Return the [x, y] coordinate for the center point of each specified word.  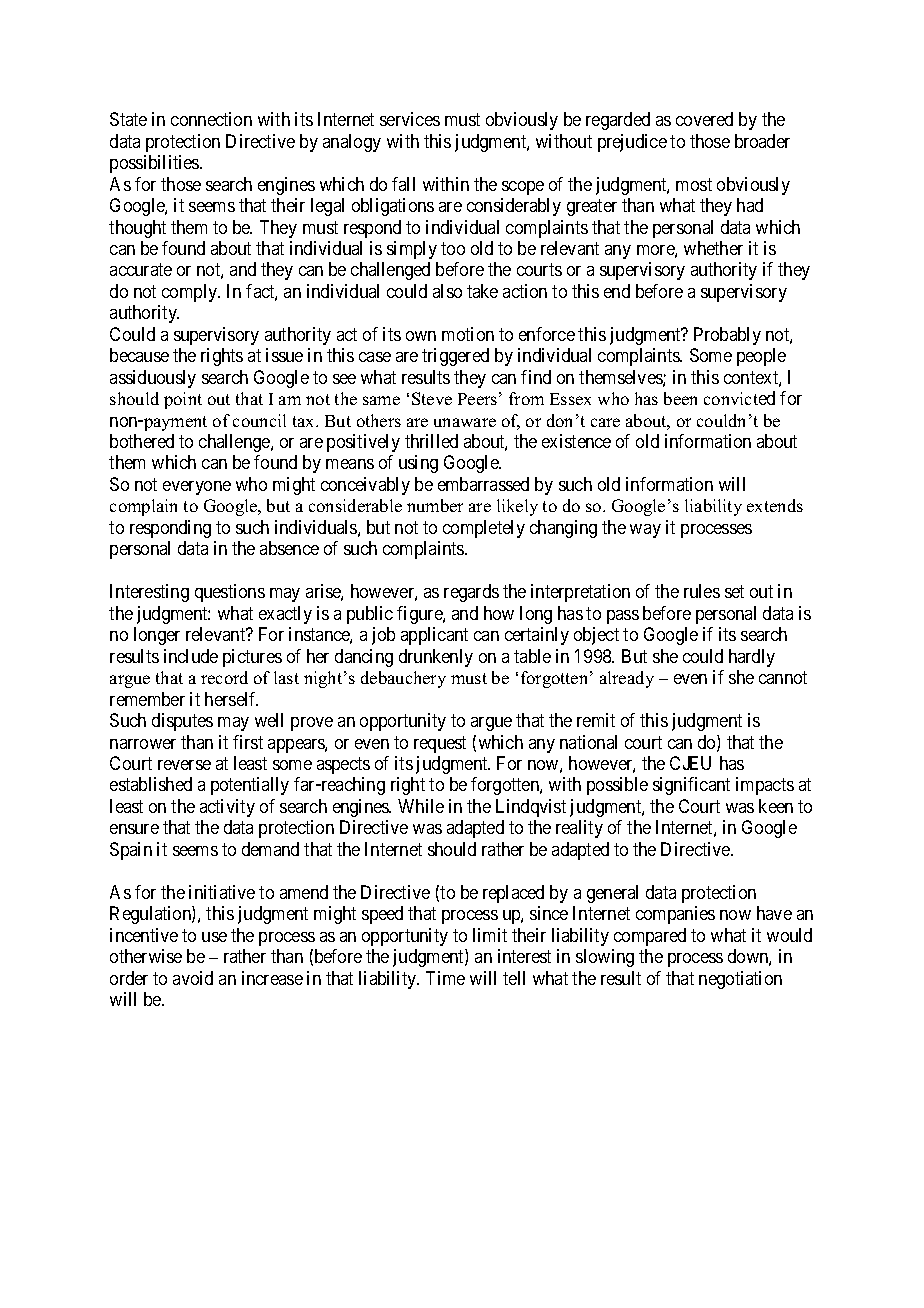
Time [445, 978]
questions [230, 593]
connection [211, 119]
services [410, 119]
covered [704, 119]
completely [484, 529]
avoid [193, 978]
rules [702, 591]
